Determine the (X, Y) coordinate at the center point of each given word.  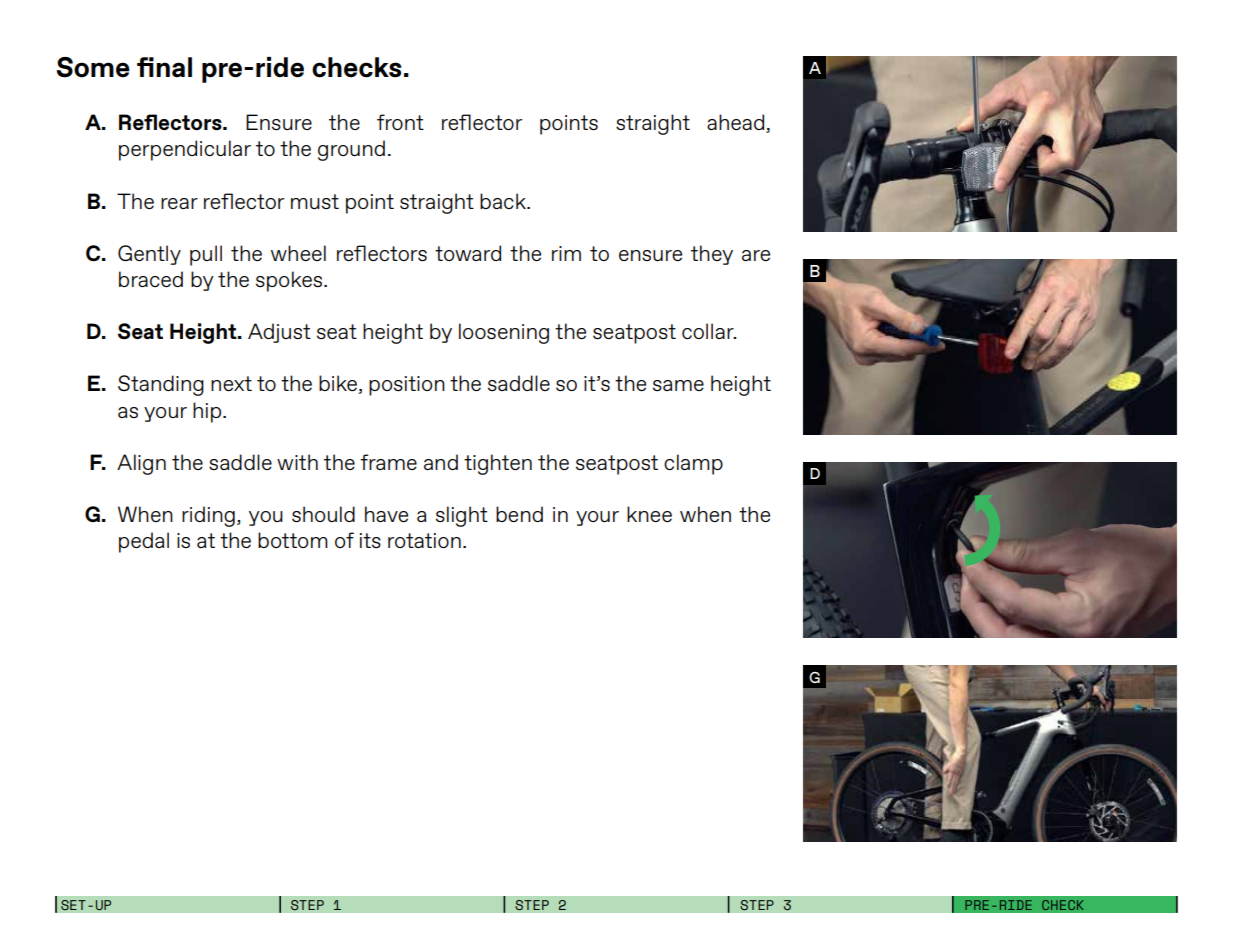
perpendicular (185, 150)
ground (351, 150)
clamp (693, 464)
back (504, 201)
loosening (504, 333)
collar (709, 331)
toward (468, 253)
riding (208, 516)
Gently (149, 255)
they (712, 255)
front (400, 122)
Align (141, 464)
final (164, 67)
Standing (161, 385)
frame (388, 462)
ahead (737, 123)
